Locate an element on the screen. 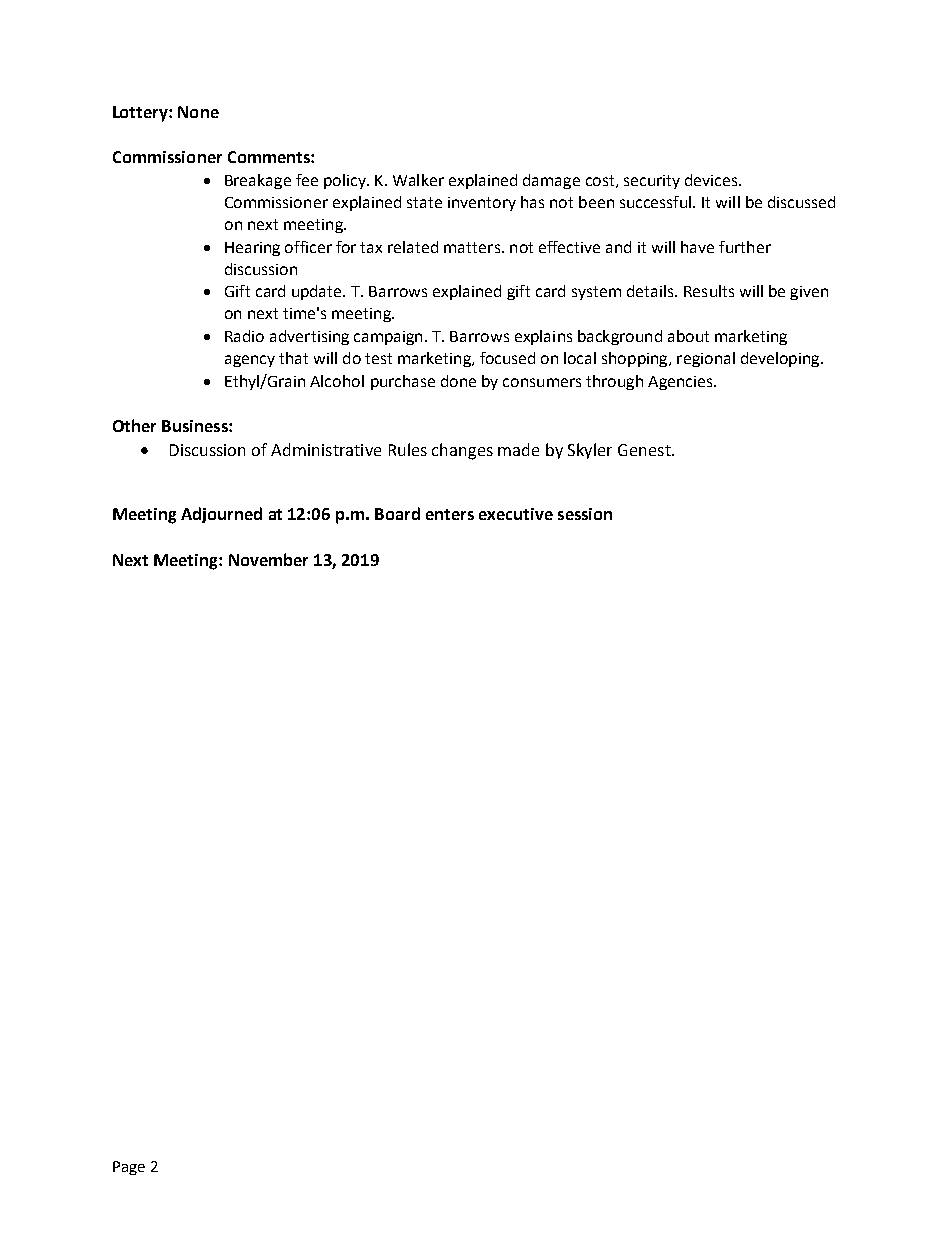 This screenshot has width=952, height=1233. Walker is located at coordinates (418, 180).
